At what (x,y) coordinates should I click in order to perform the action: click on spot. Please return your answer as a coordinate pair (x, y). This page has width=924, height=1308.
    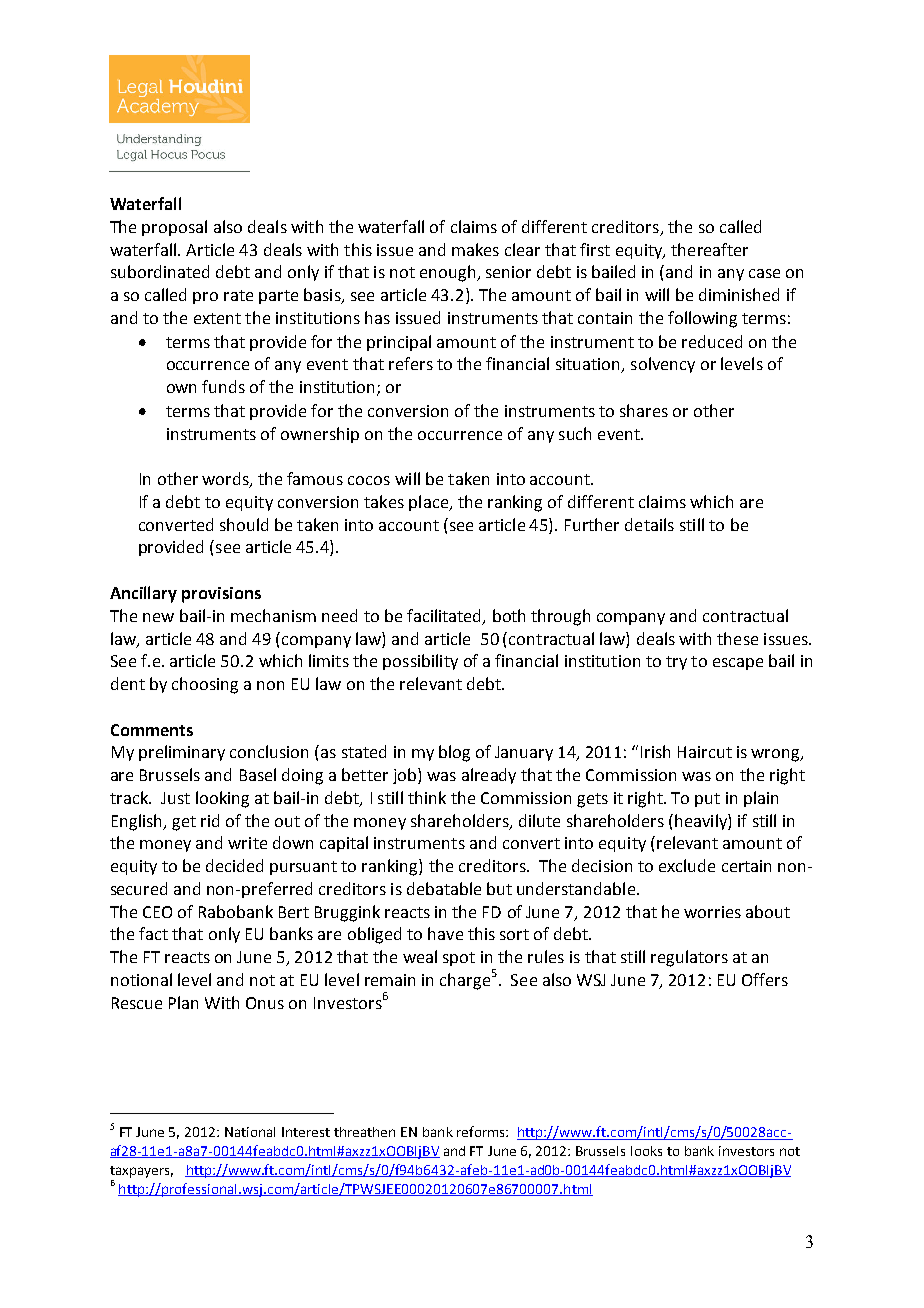
    Looking at the image, I should click on (459, 959).
